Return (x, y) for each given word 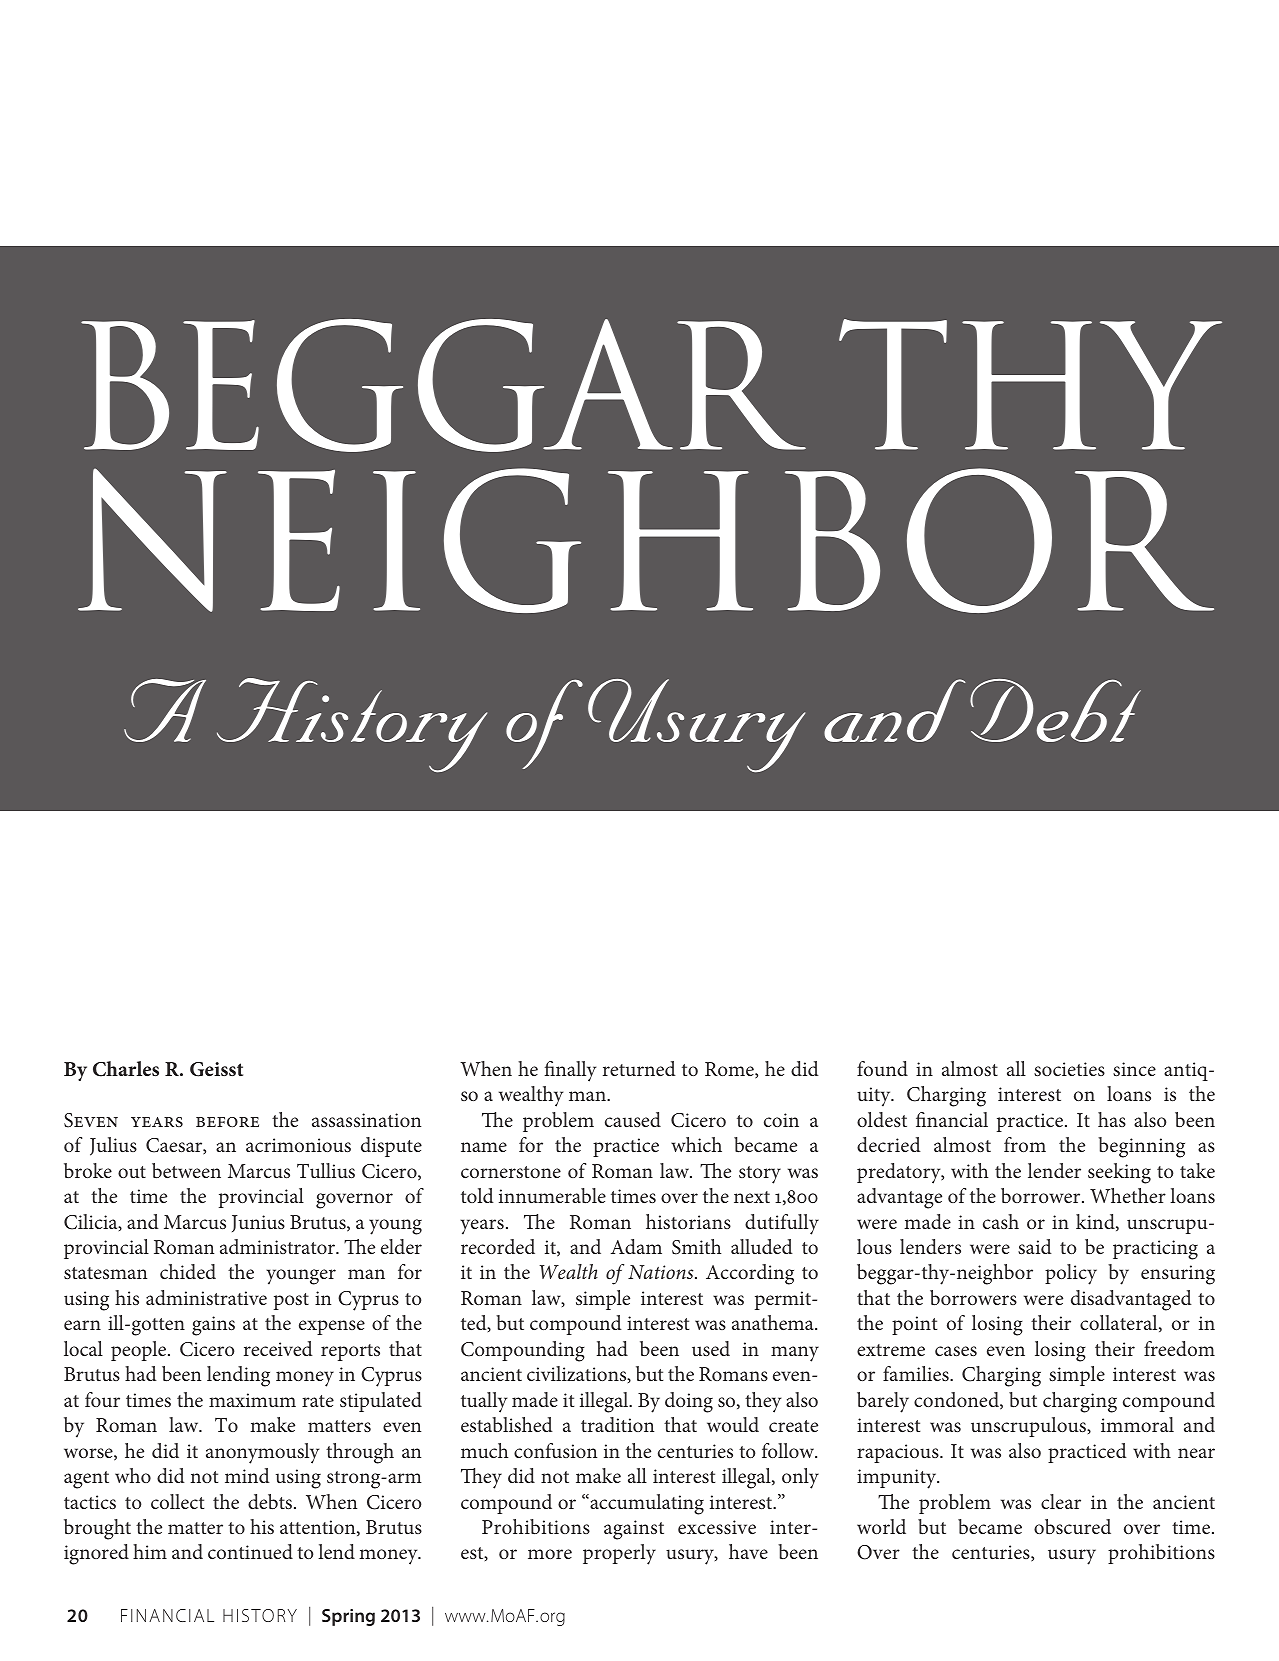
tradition (617, 1424)
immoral (1137, 1424)
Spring (348, 1617)
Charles (126, 1069)
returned (639, 1068)
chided (188, 1271)
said (1035, 1246)
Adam (636, 1246)
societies (1069, 1069)
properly (619, 1554)
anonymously (262, 1453)
